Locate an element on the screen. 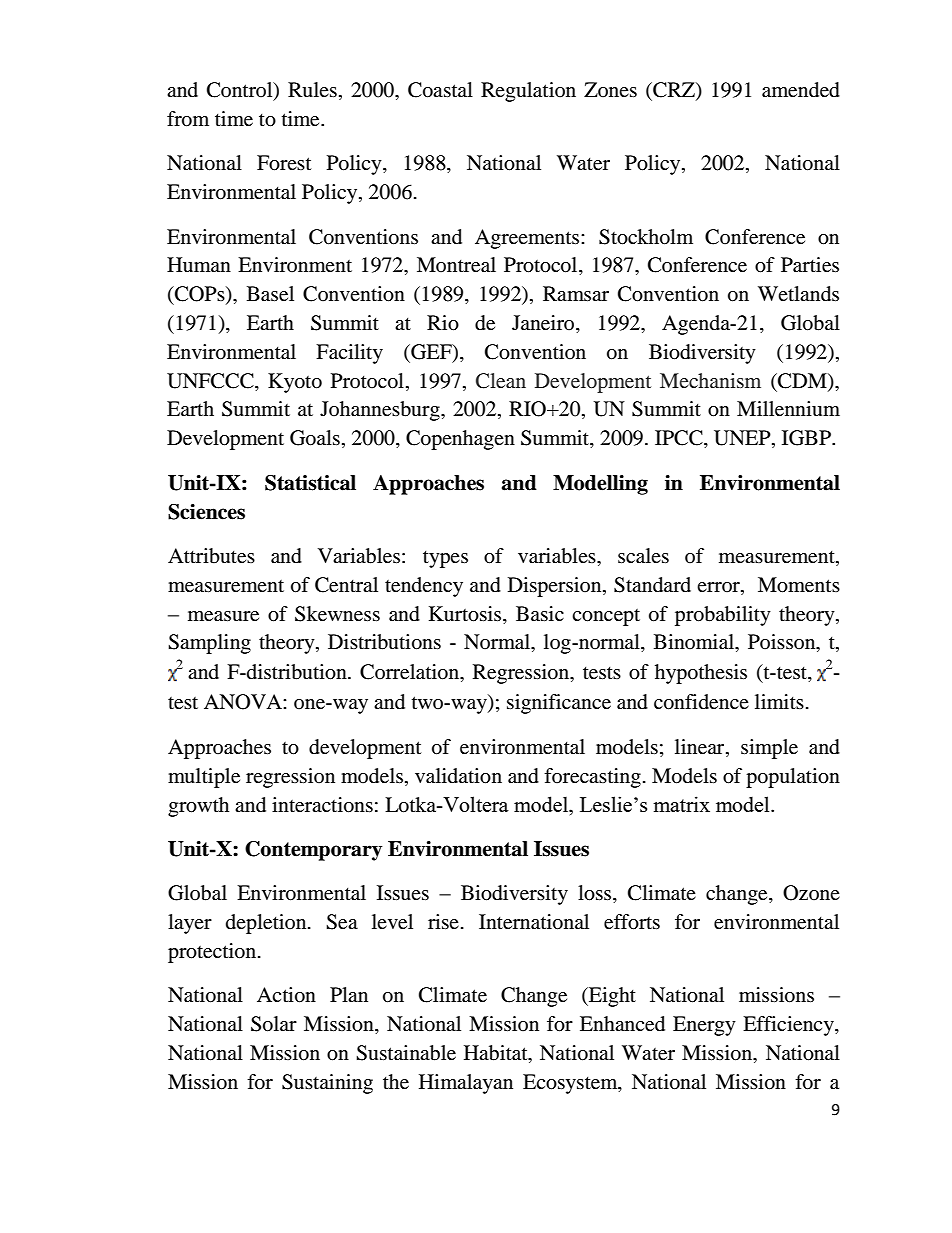  Solar is located at coordinates (274, 1024).
